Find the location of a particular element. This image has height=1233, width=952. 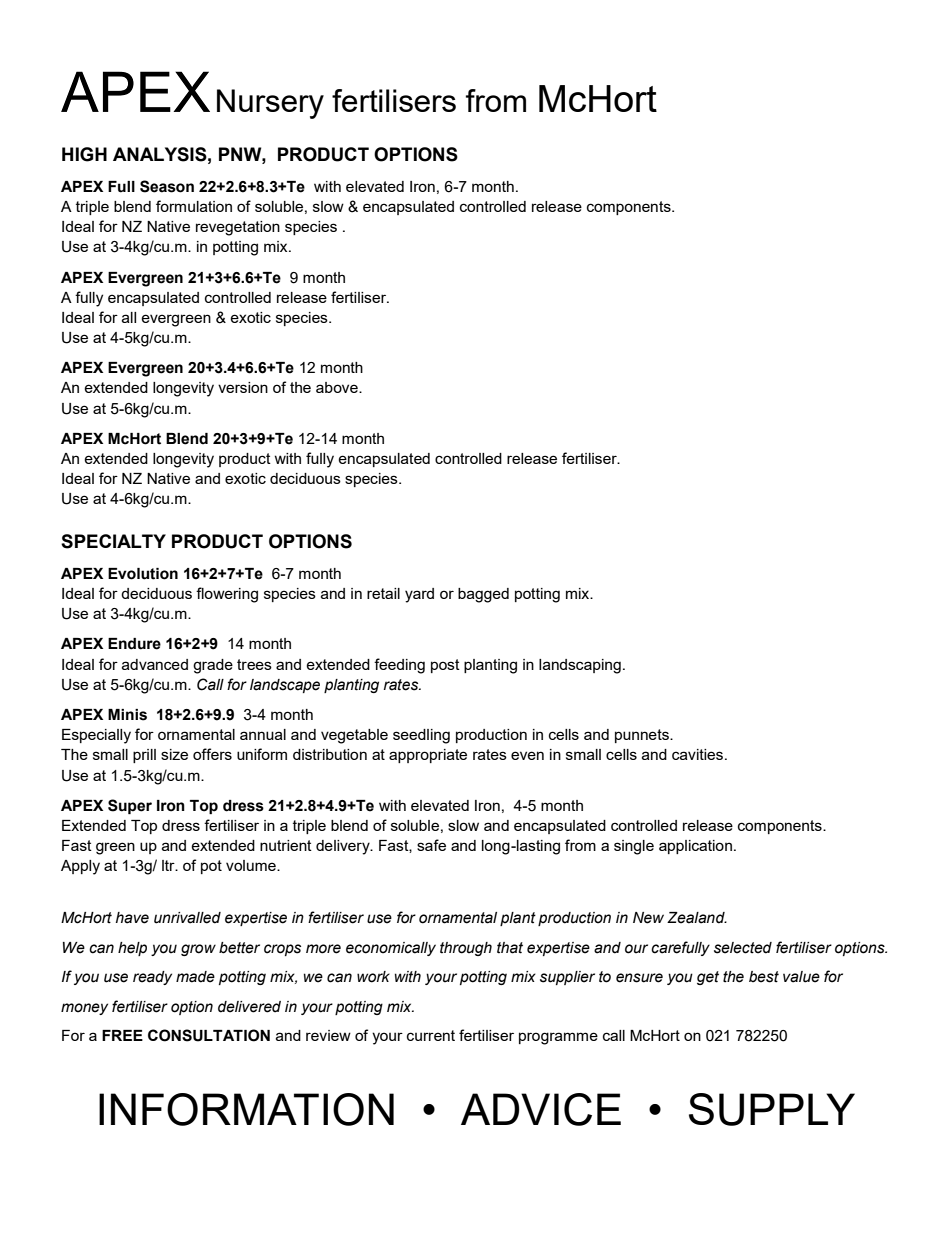

above is located at coordinates (338, 387).
